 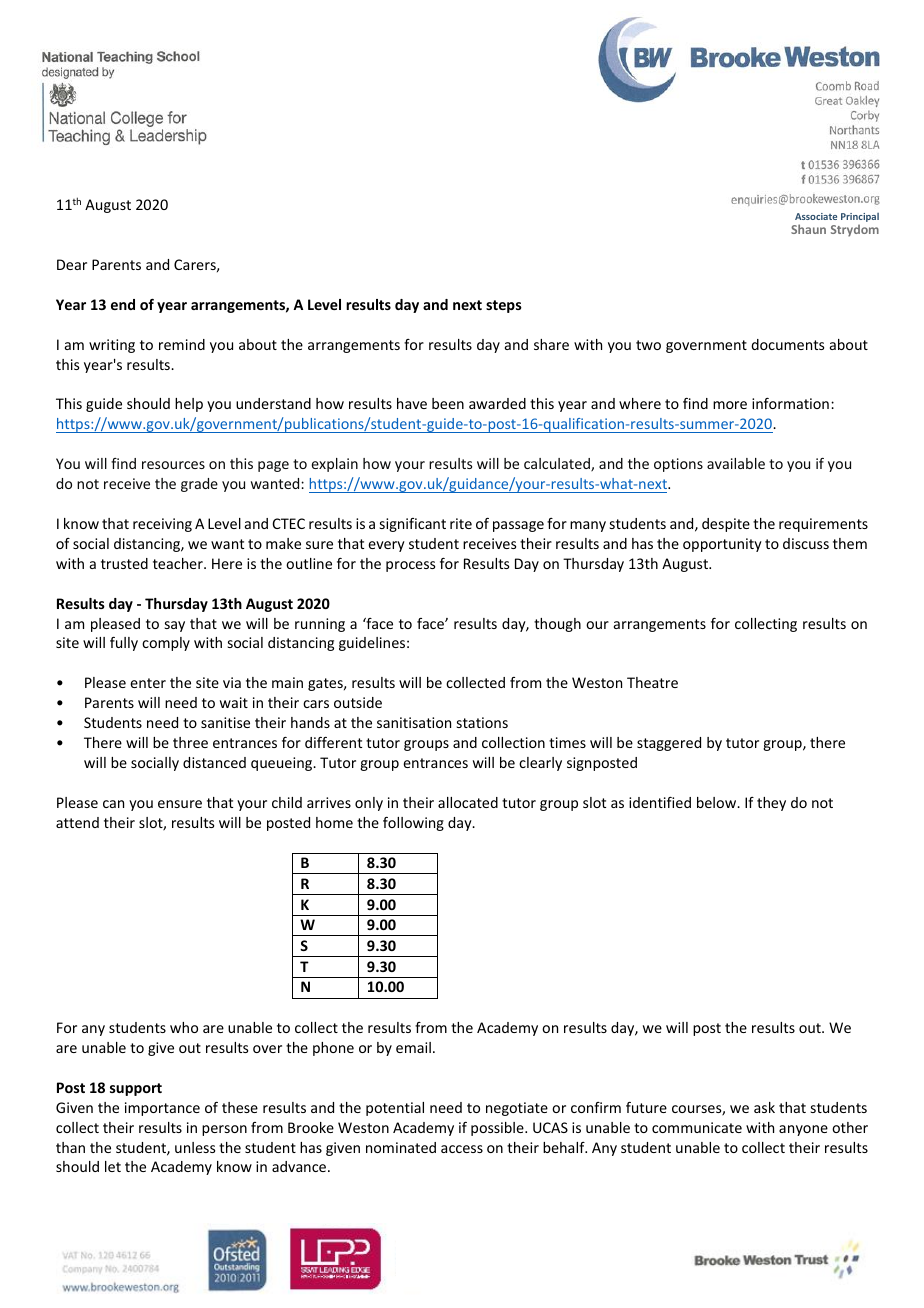 I want to click on anyone, so click(x=803, y=1130).
